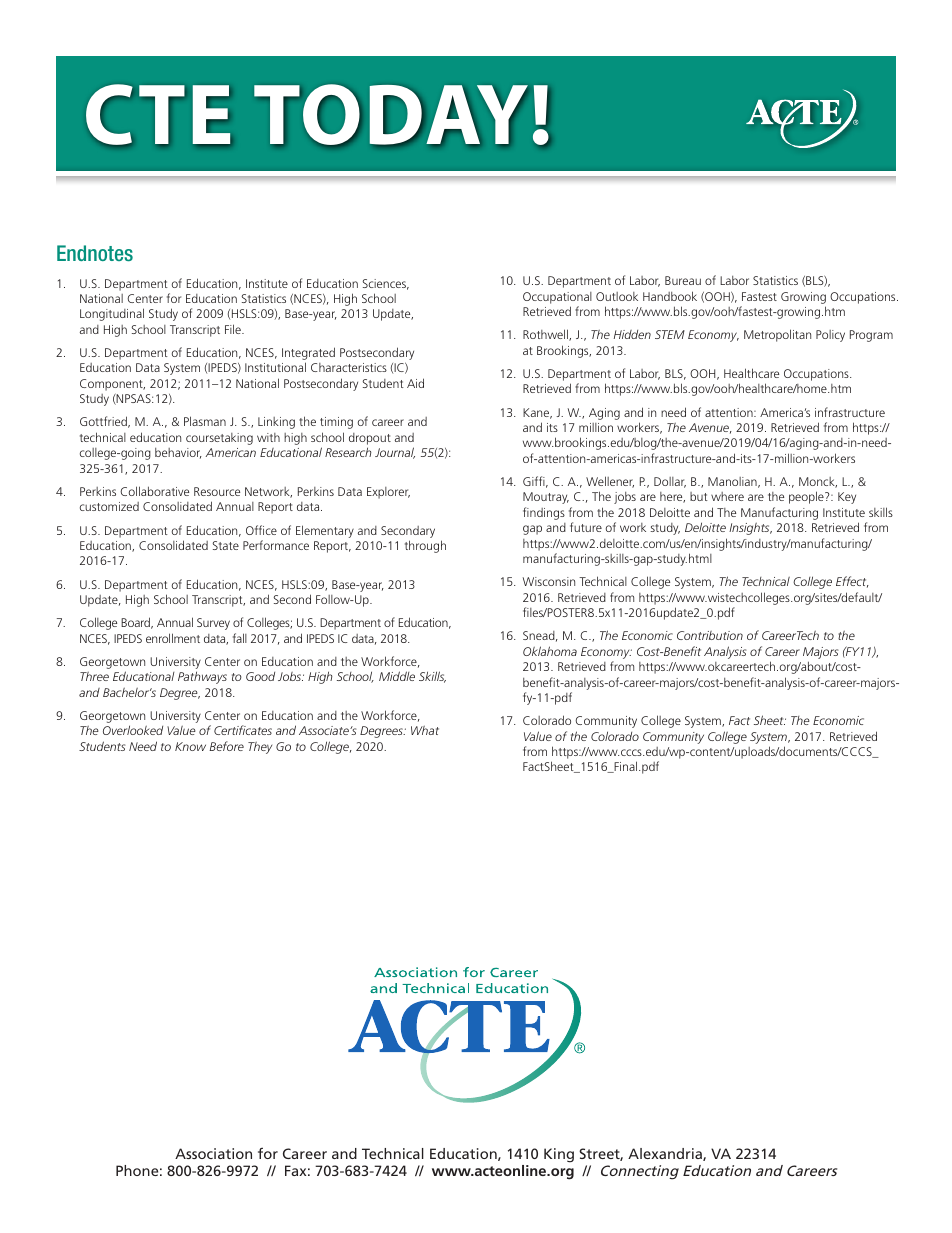 The height and width of the screenshot is (1233, 952). I want to click on TODAY, so click(391, 115).
